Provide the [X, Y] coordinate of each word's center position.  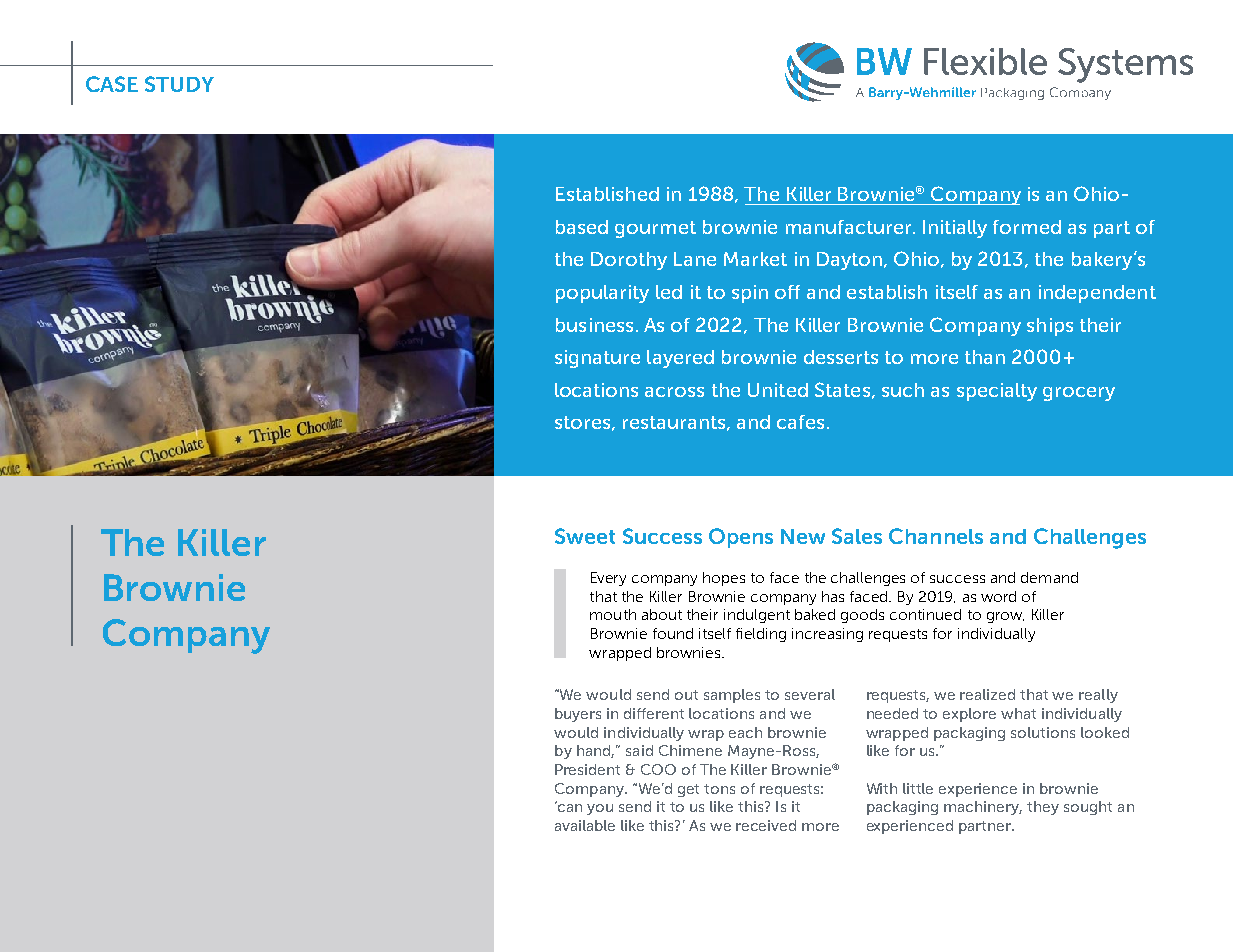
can [569, 807]
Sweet [585, 536]
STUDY [179, 84]
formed [1027, 227]
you [600, 809]
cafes [800, 422]
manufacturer [848, 227]
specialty [997, 392]
